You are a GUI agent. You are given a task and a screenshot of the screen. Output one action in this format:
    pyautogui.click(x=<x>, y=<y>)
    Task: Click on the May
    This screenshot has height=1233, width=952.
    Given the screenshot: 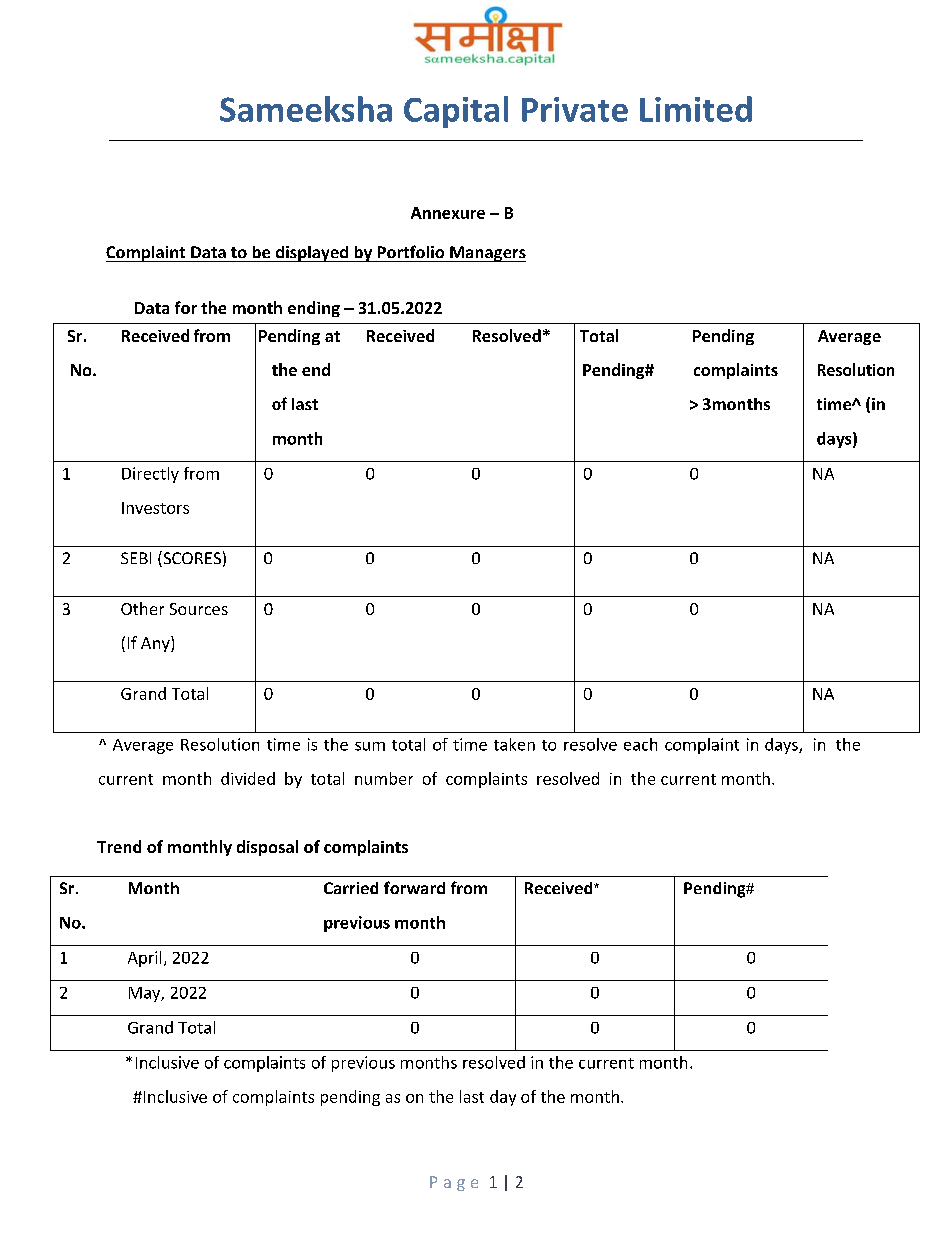 What is the action you would take?
    pyautogui.click(x=146, y=994)
